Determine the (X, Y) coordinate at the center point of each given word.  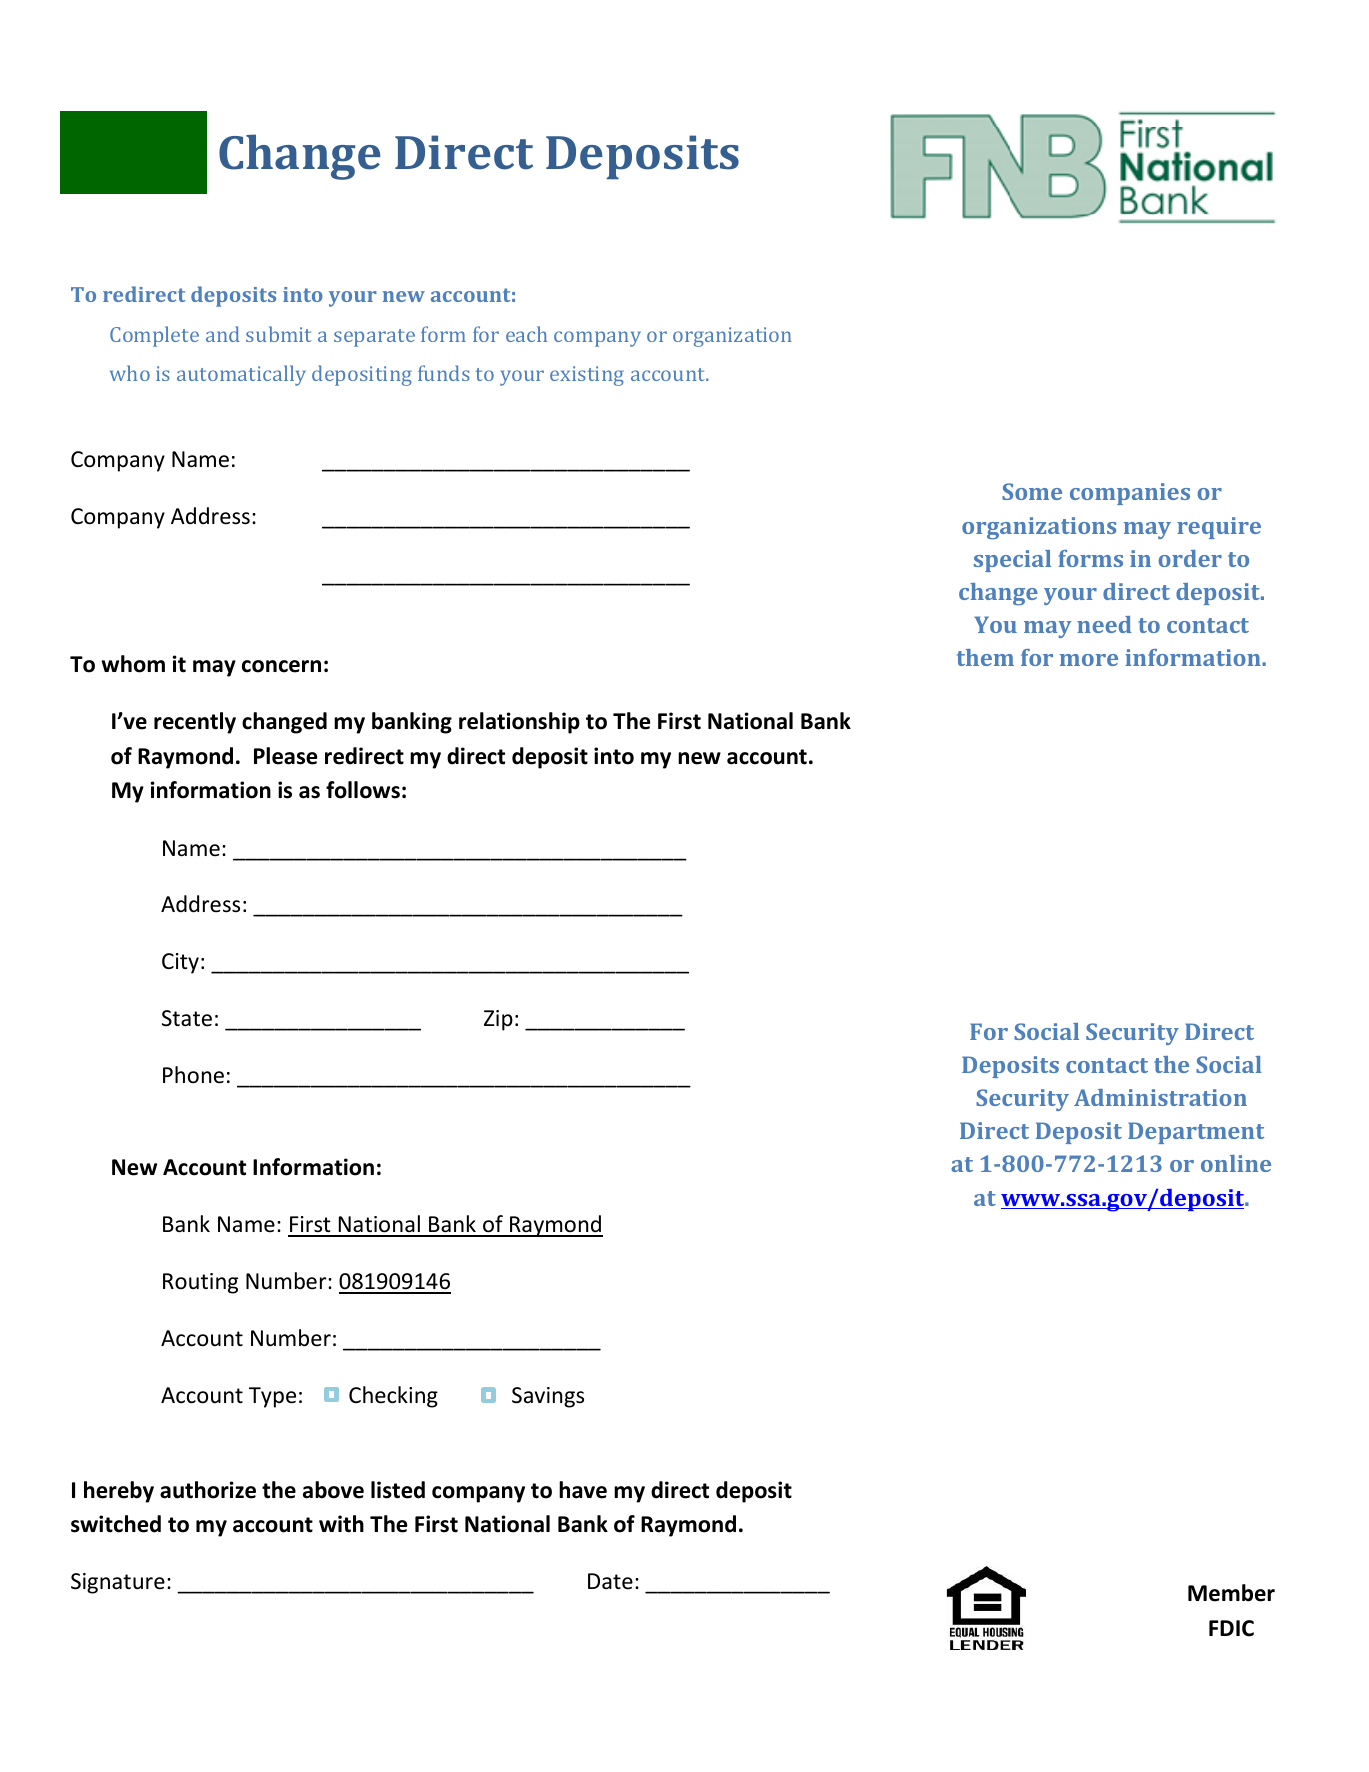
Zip (498, 1020)
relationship (519, 723)
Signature (118, 1583)
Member (1231, 1593)
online (1236, 1163)
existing (587, 376)
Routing (200, 1283)
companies (1130, 494)
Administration (1160, 1097)
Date (610, 1581)
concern (281, 666)
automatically (241, 375)
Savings (548, 1397)
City (180, 963)
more (1089, 660)
